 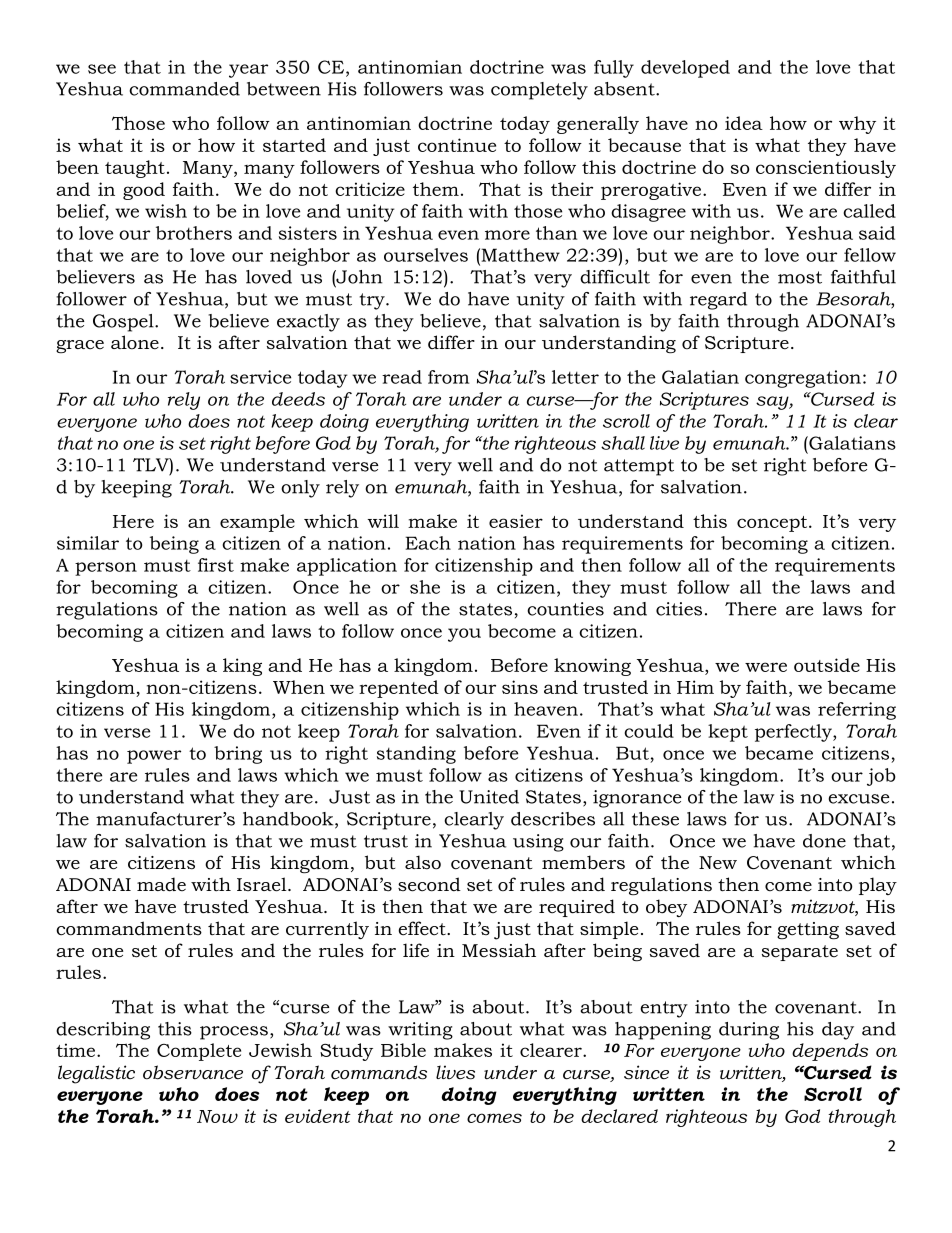 What do you see at coordinates (257, 523) in the screenshot?
I see `example` at bounding box center [257, 523].
